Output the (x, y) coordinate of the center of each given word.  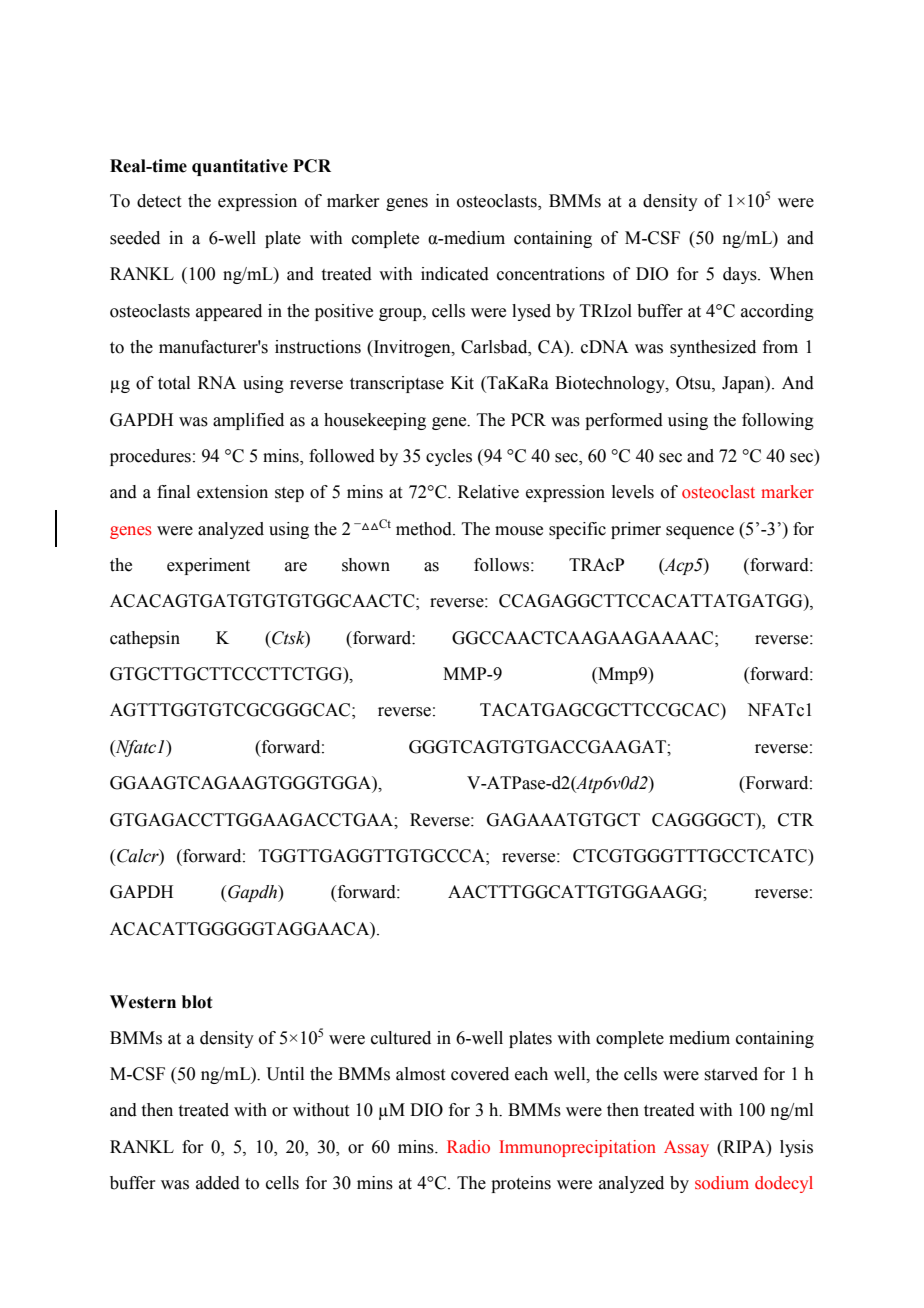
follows (501, 565)
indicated (455, 274)
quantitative (240, 167)
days (741, 275)
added (218, 1183)
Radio (468, 1146)
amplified (248, 421)
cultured (401, 1038)
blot (197, 1002)
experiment (208, 566)
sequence (700, 532)
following (778, 421)
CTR (796, 820)
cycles (449, 457)
